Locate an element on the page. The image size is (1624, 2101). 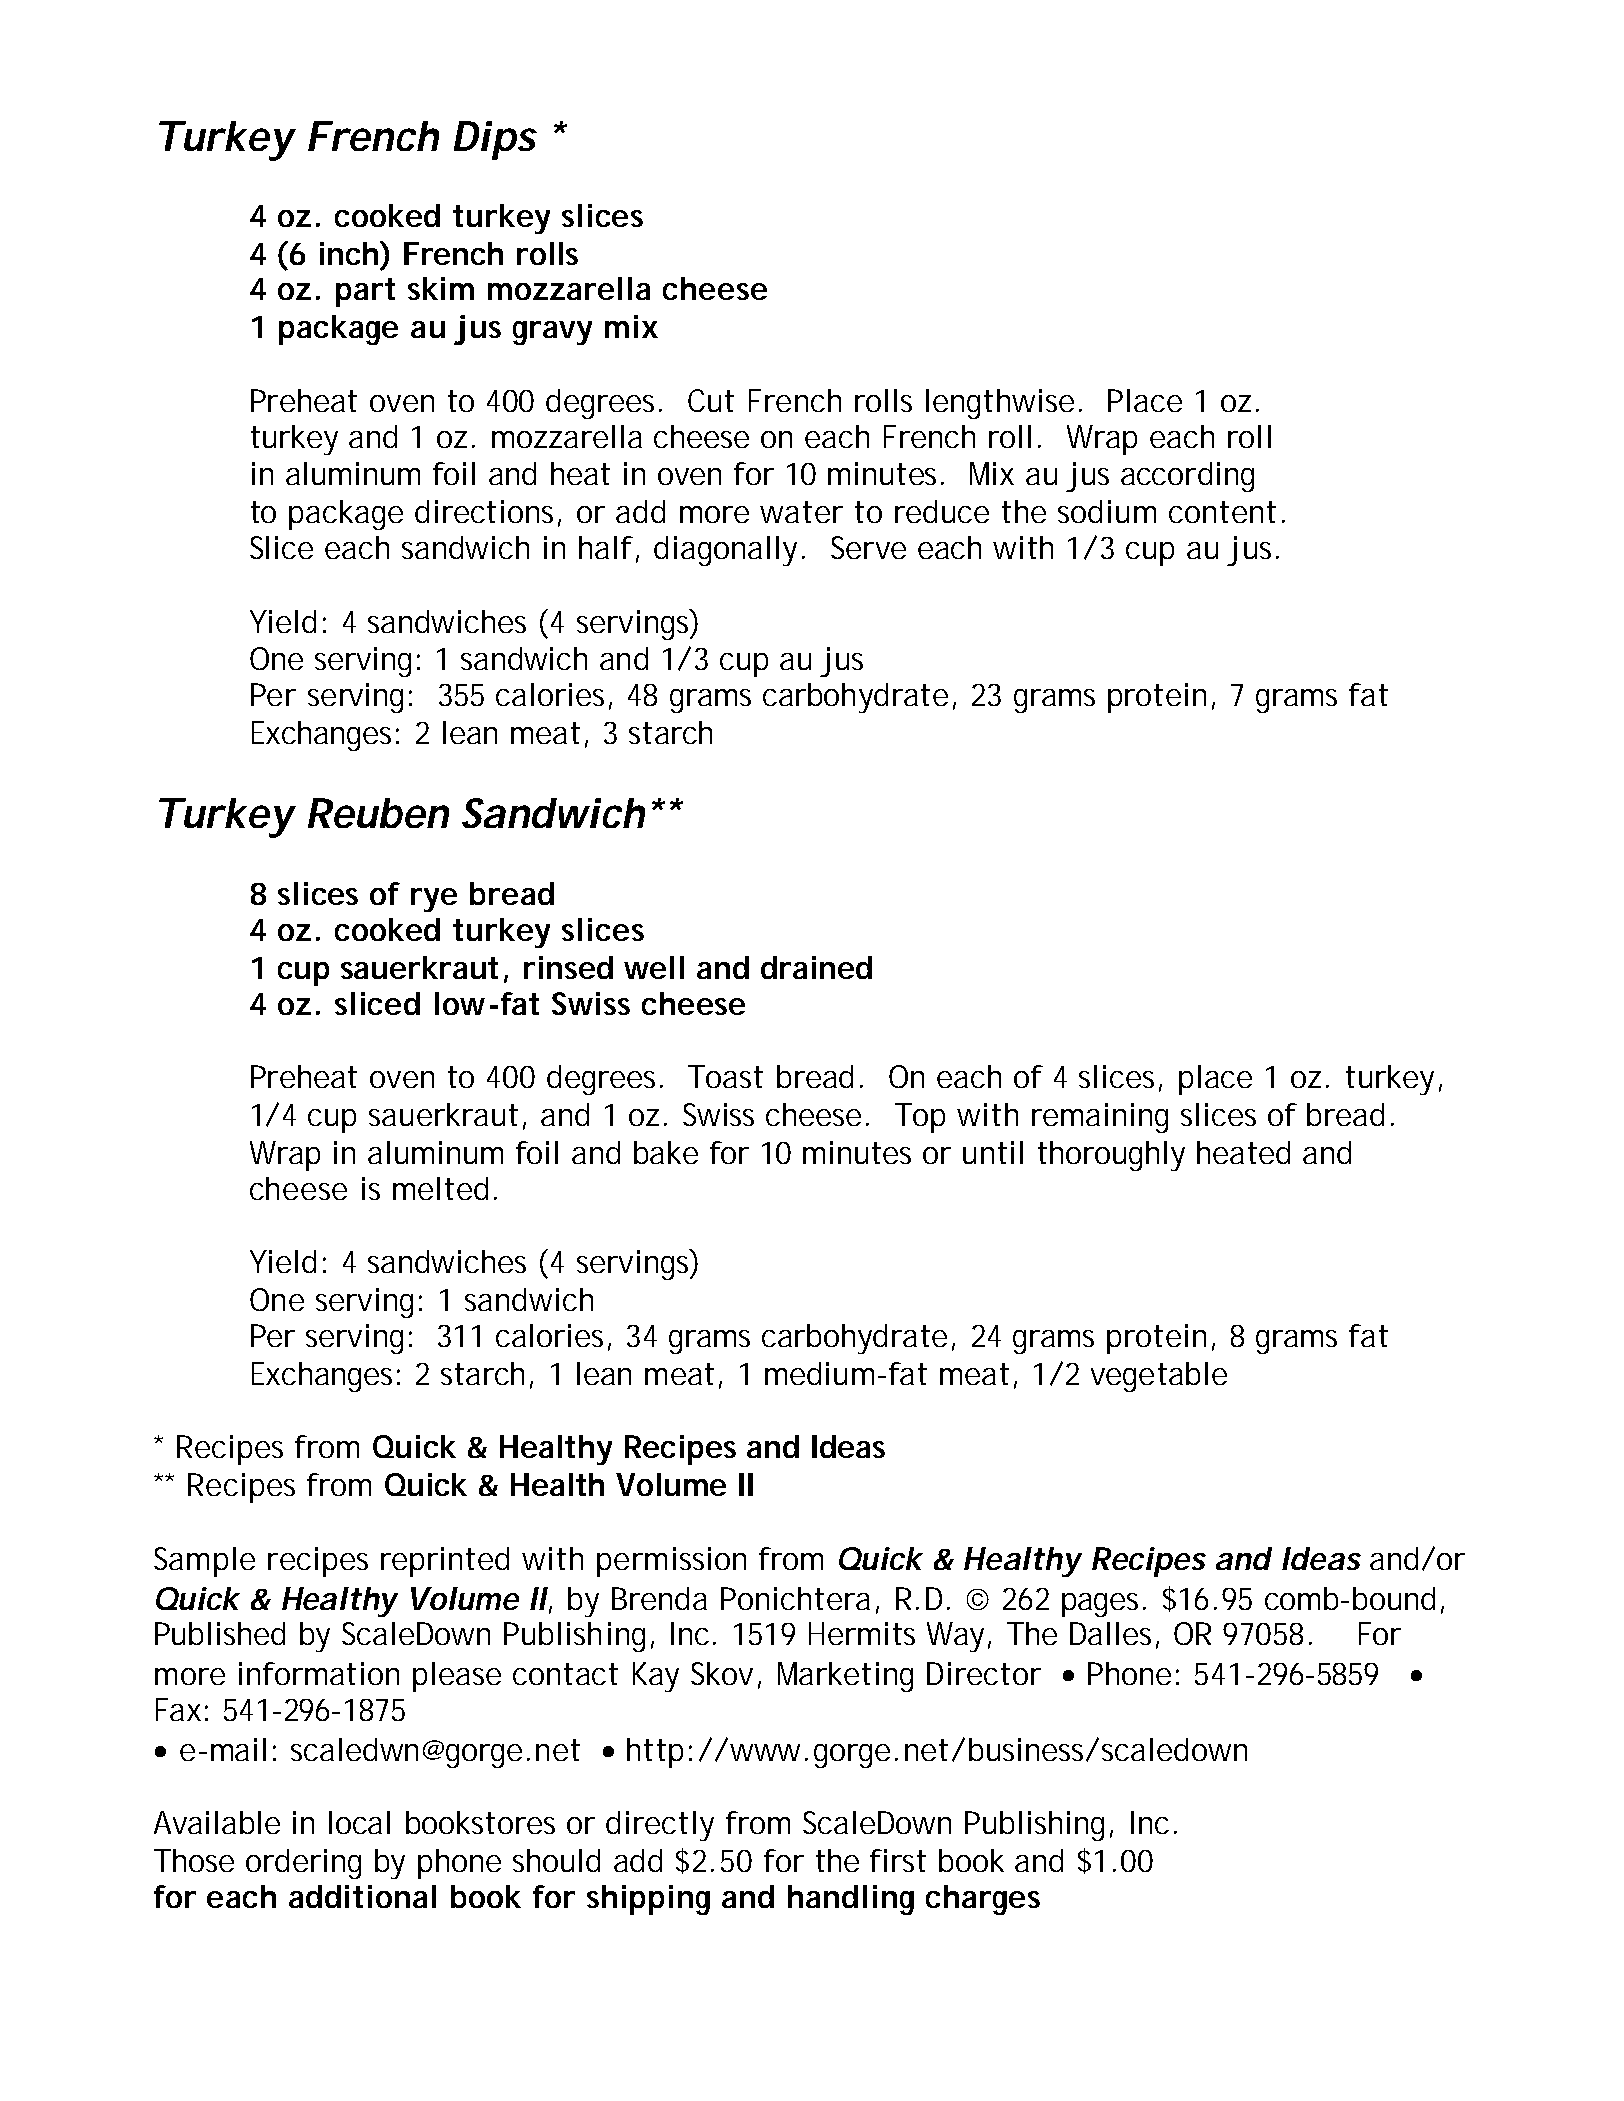
directly is located at coordinates (660, 1826).
